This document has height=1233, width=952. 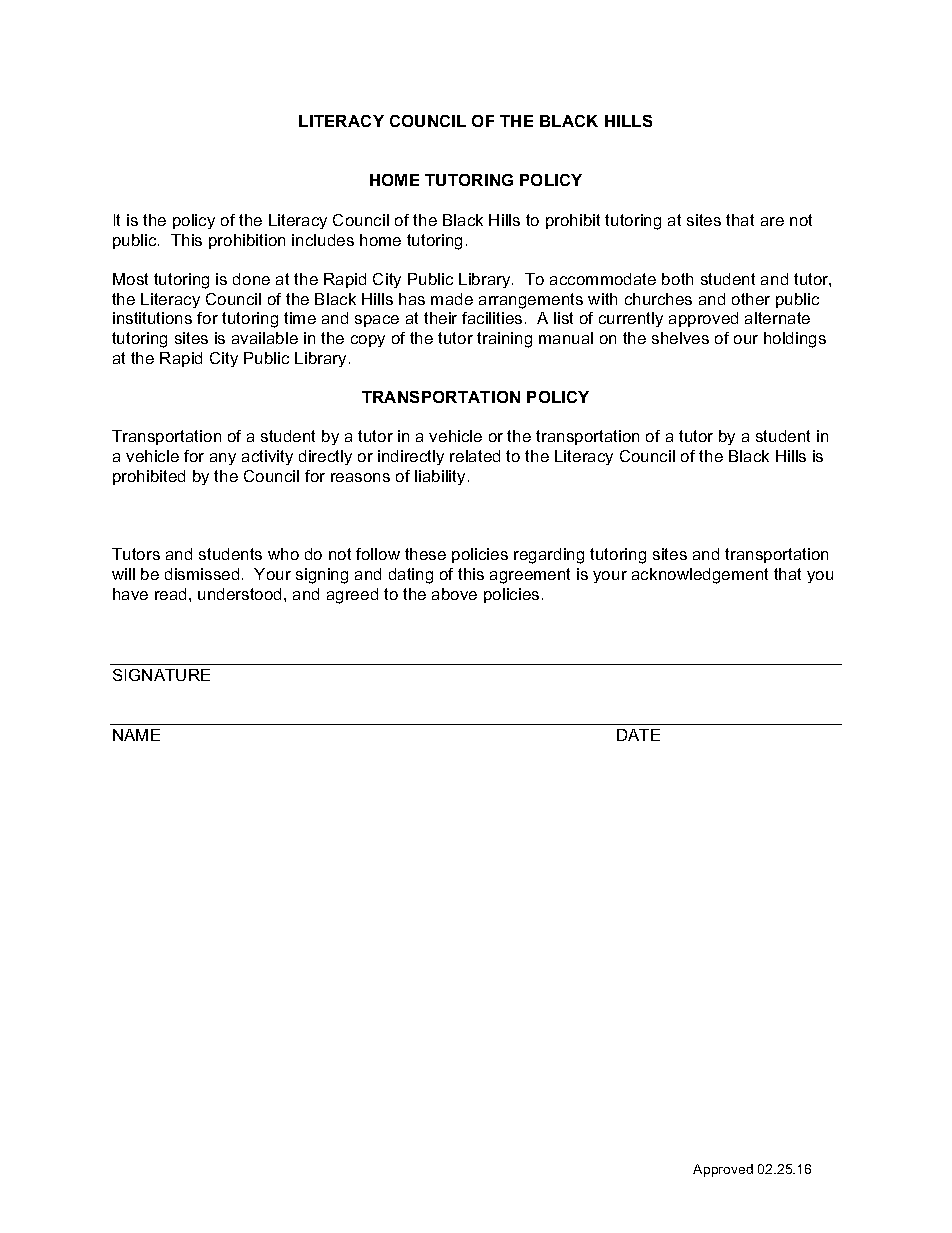 What do you see at coordinates (223, 459) in the document?
I see `any` at bounding box center [223, 459].
